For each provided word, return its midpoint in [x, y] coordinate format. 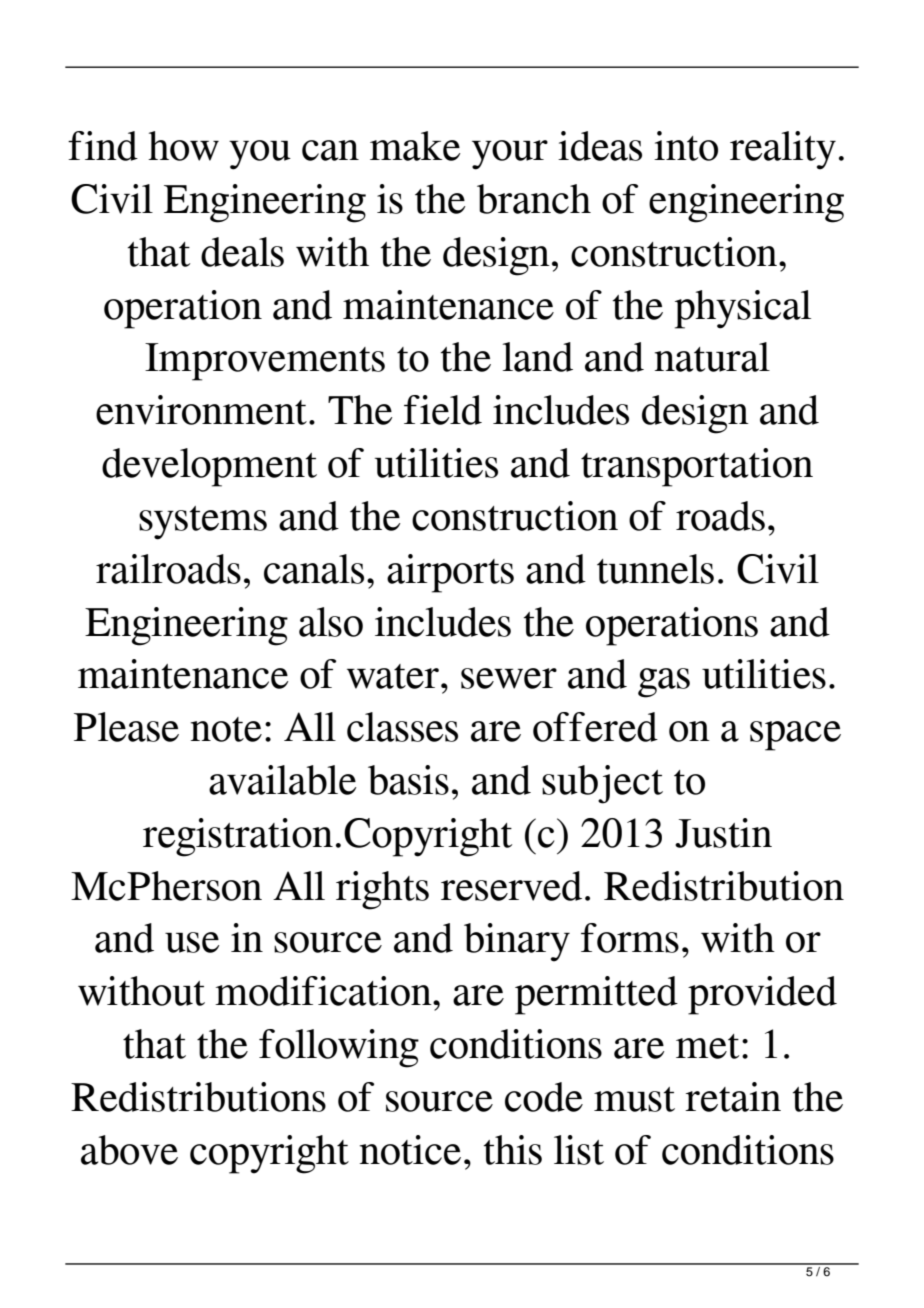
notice [410, 1150]
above [129, 1150]
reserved [511, 886]
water [393, 676]
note [226, 729]
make [415, 146]
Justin [723, 833]
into [686, 146]
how [183, 146]
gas [664, 683]
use [192, 942]
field [443, 410]
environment [201, 410]
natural [712, 357]
